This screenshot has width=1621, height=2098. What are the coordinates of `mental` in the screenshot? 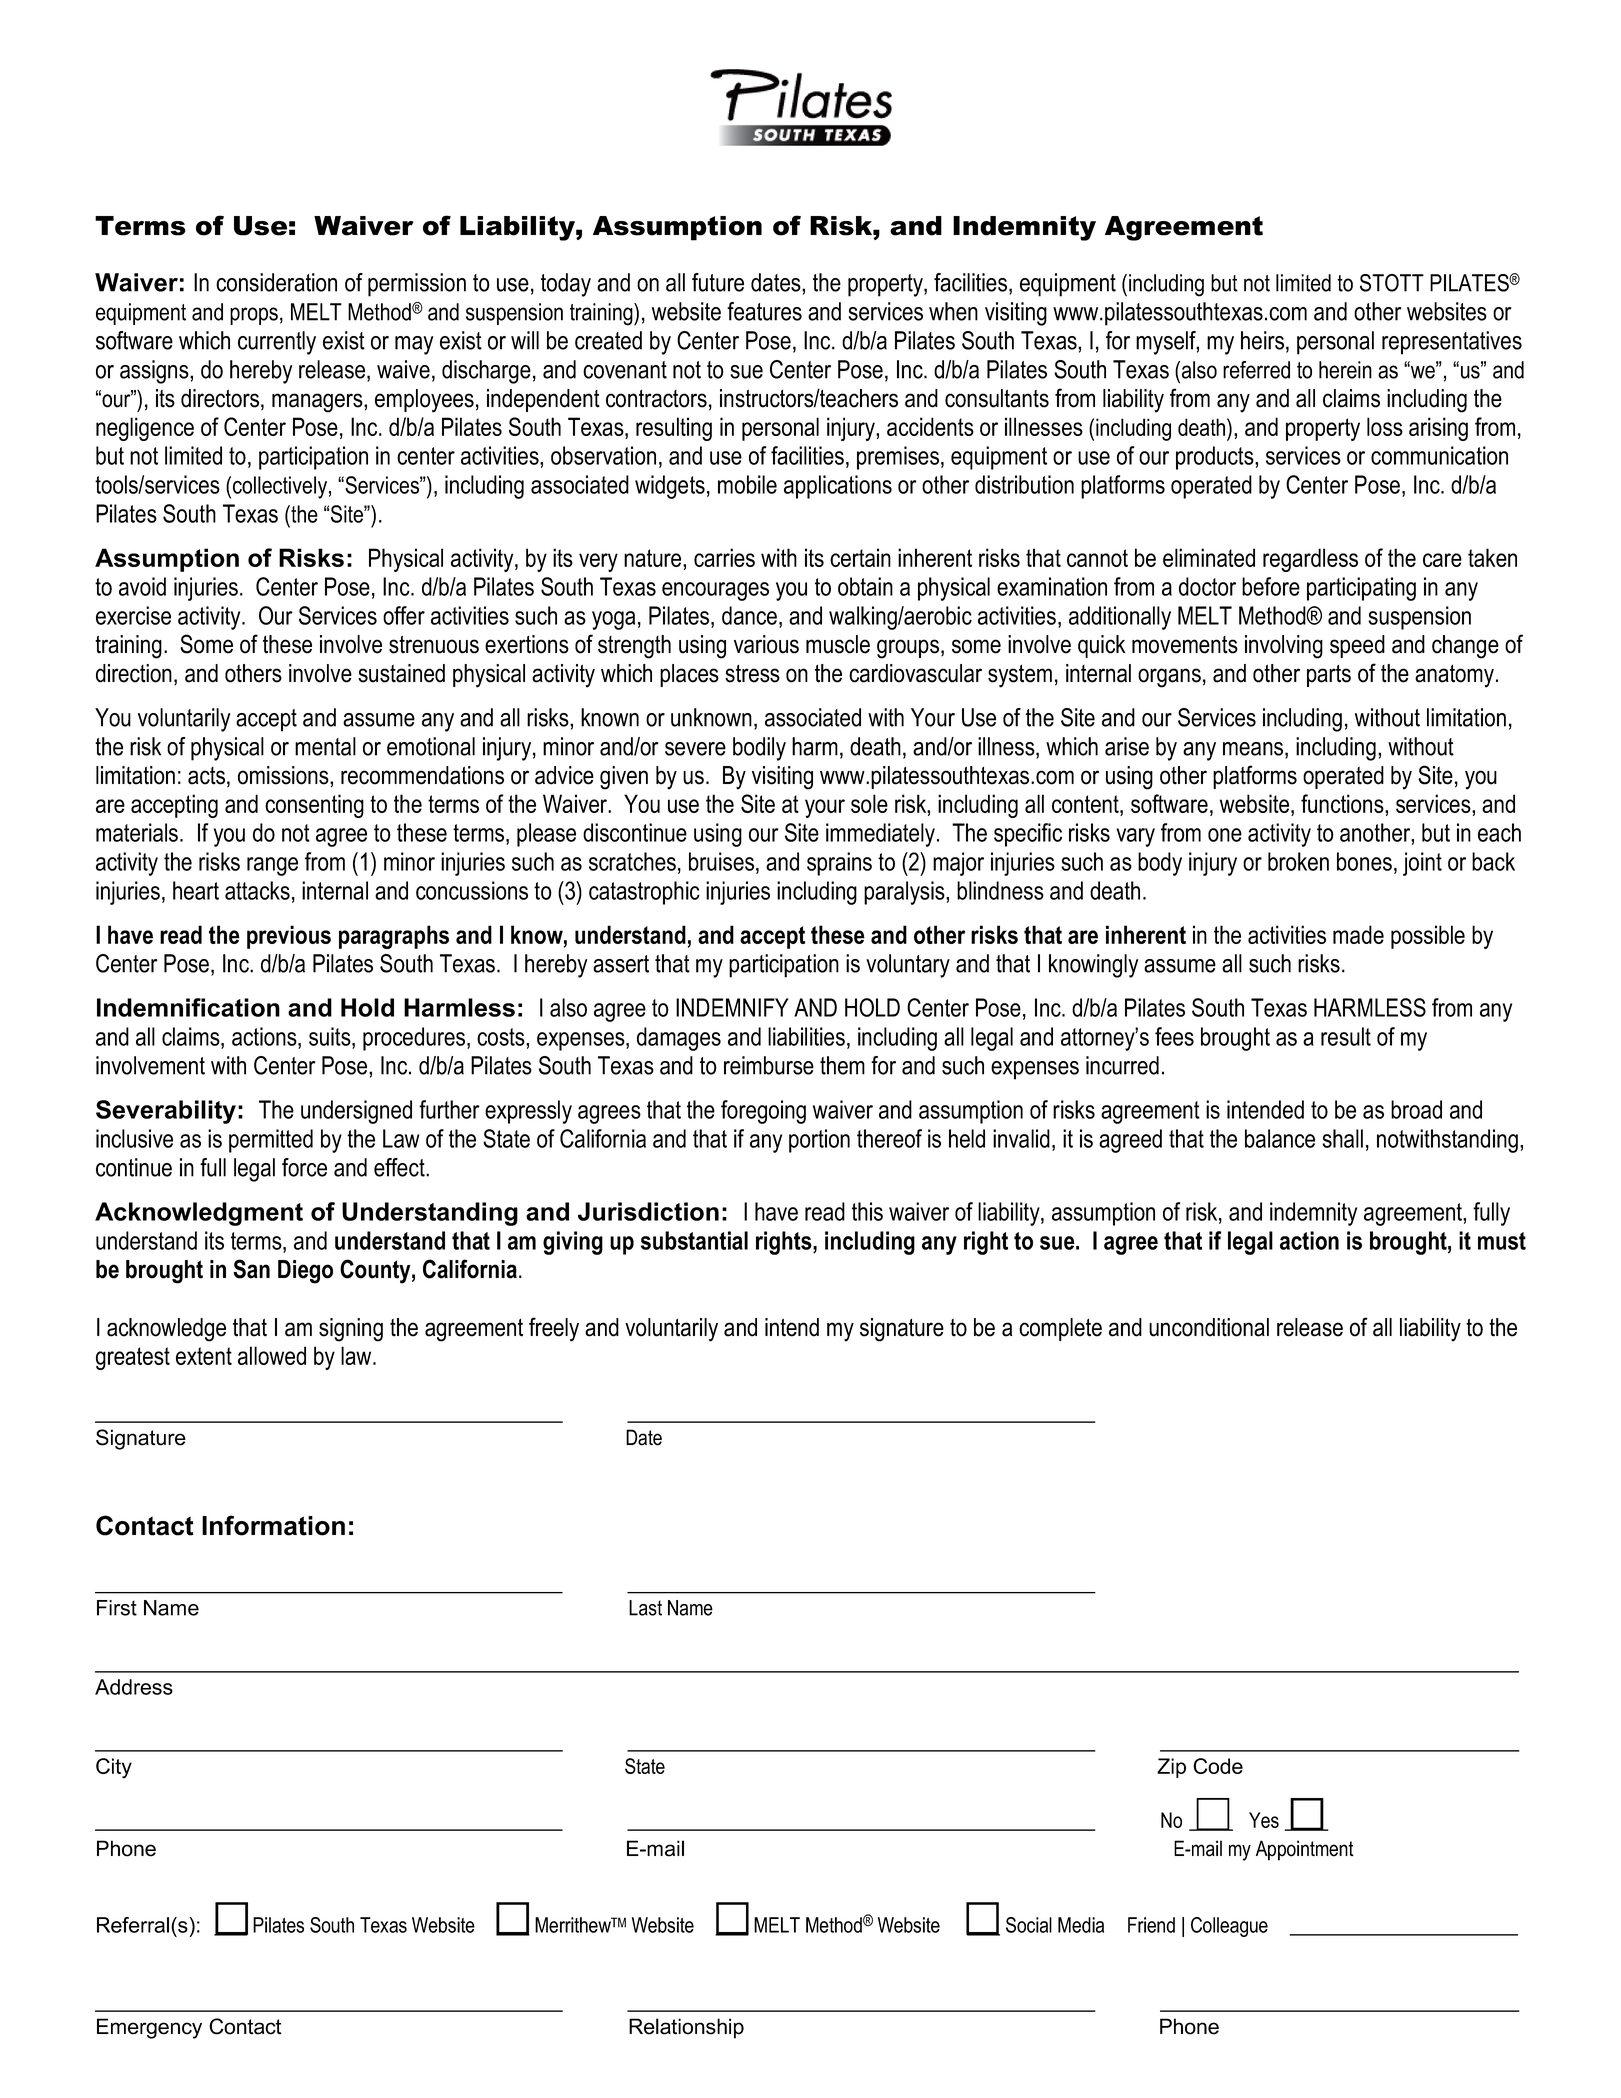 It's located at (325, 746).
